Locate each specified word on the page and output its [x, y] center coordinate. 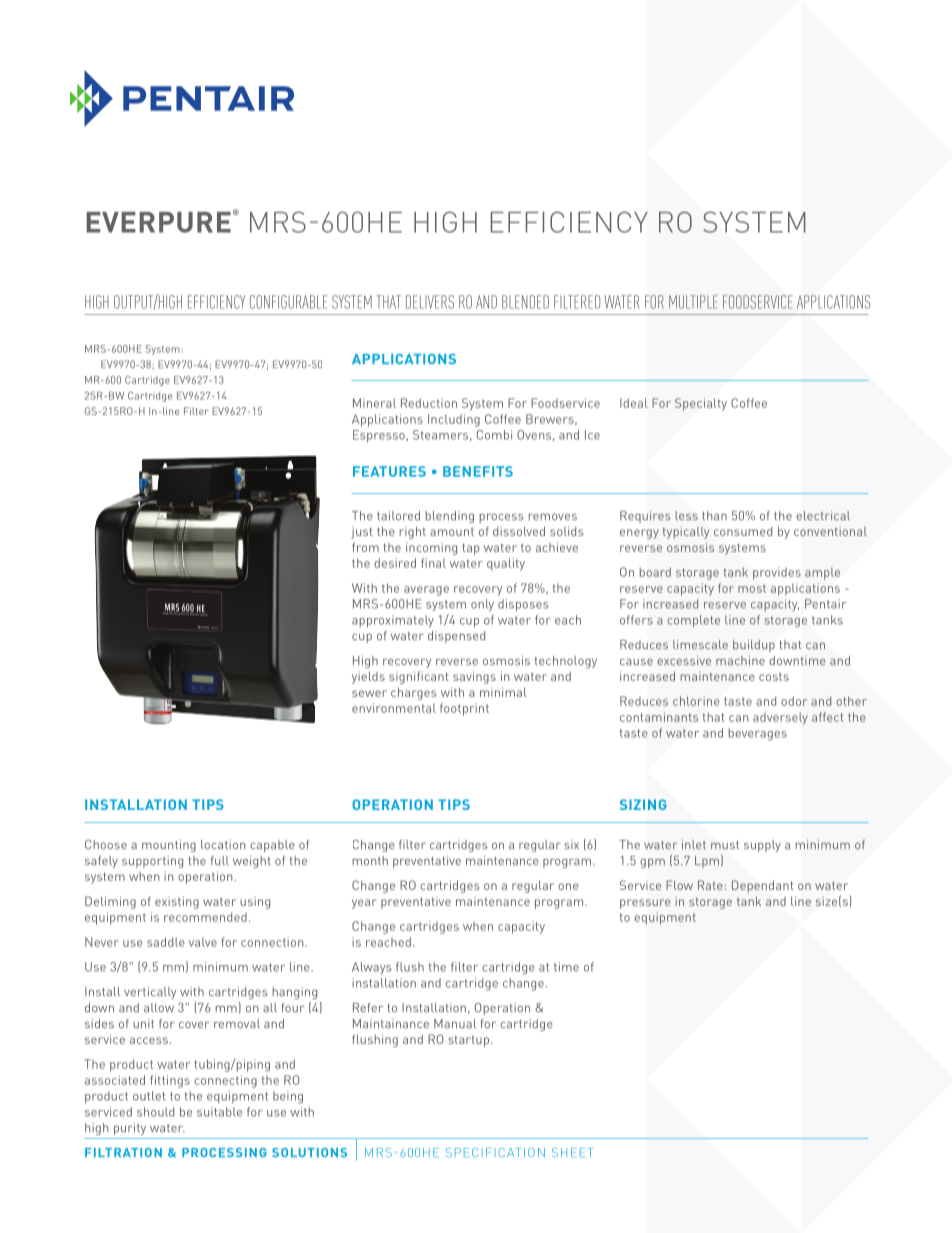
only [482, 605]
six [571, 844]
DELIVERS [430, 302]
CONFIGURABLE [288, 302]
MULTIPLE [693, 302]
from [365, 547]
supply [762, 846]
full [220, 860]
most [752, 588]
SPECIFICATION [495, 1152]
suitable [219, 1112]
